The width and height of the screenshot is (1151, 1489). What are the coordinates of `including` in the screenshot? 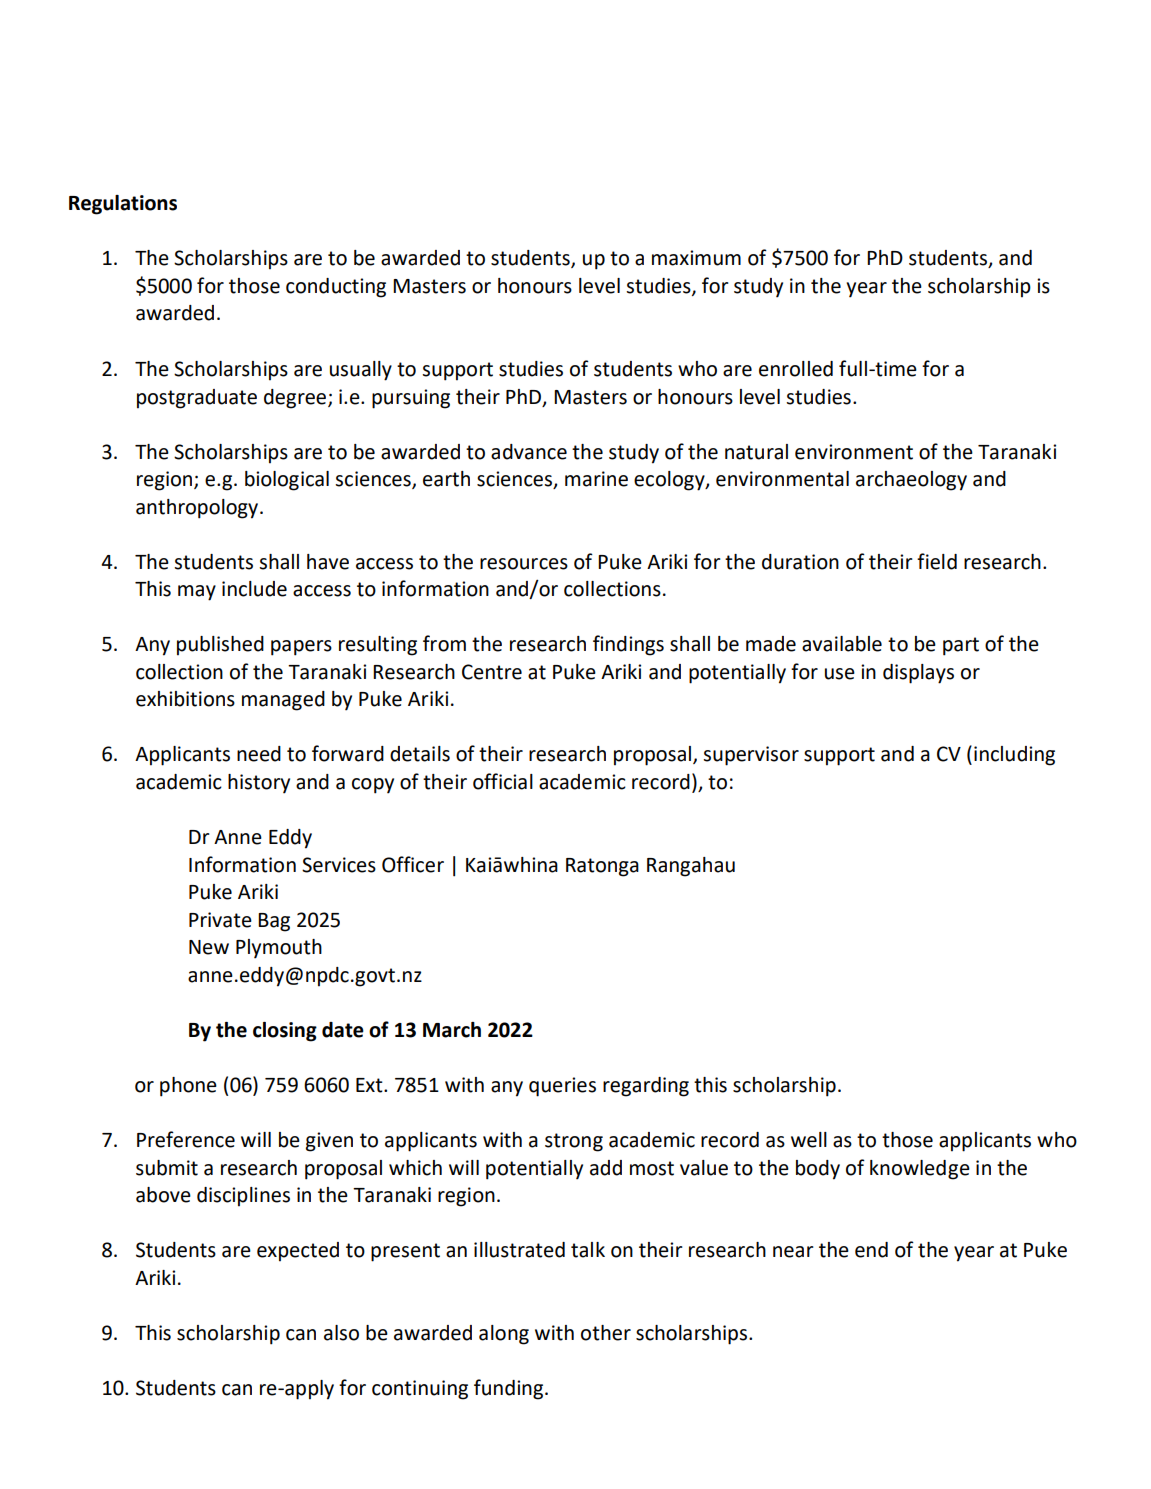 It's located at (1014, 756).
